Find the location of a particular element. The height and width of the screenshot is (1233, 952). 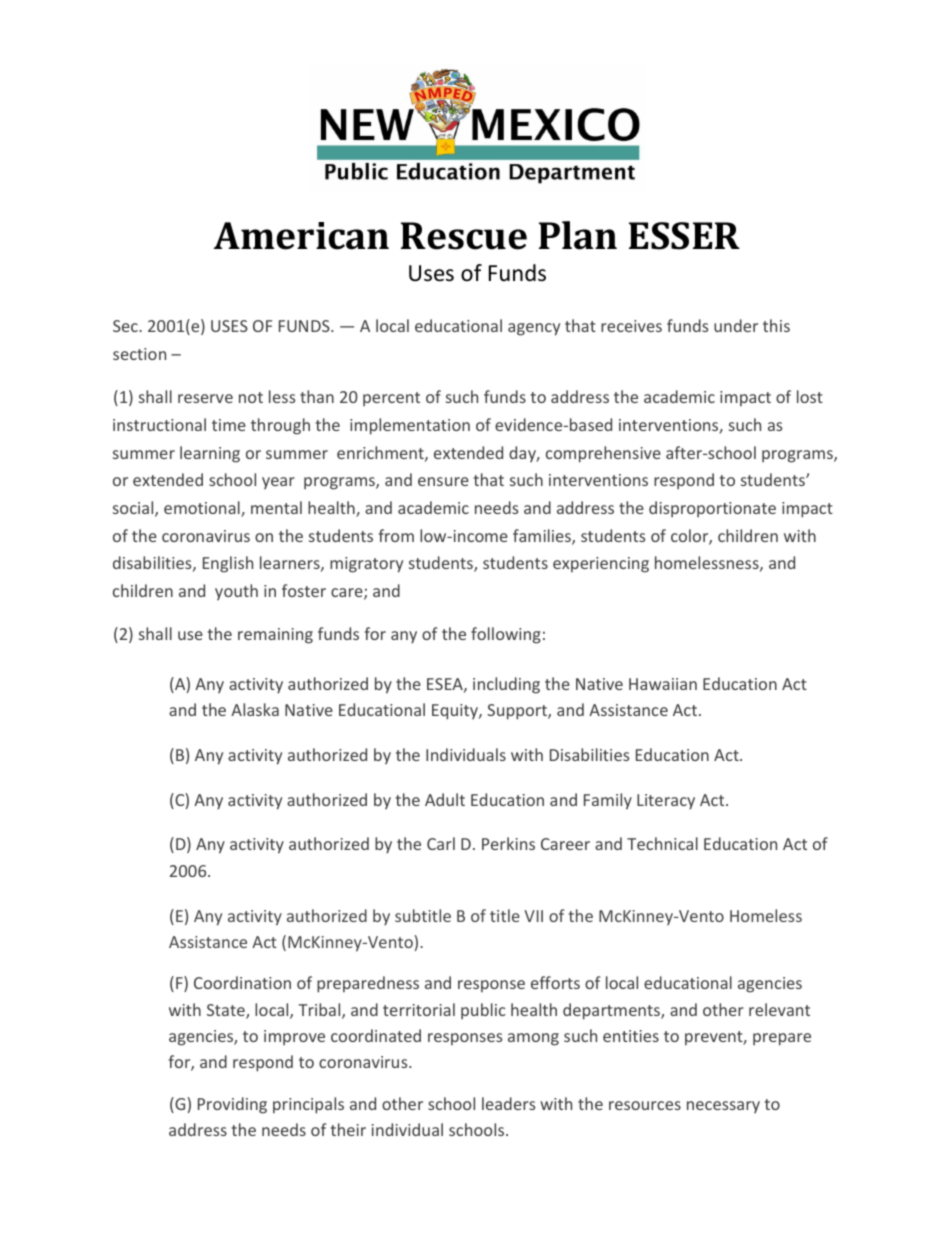

American is located at coordinates (301, 236).
